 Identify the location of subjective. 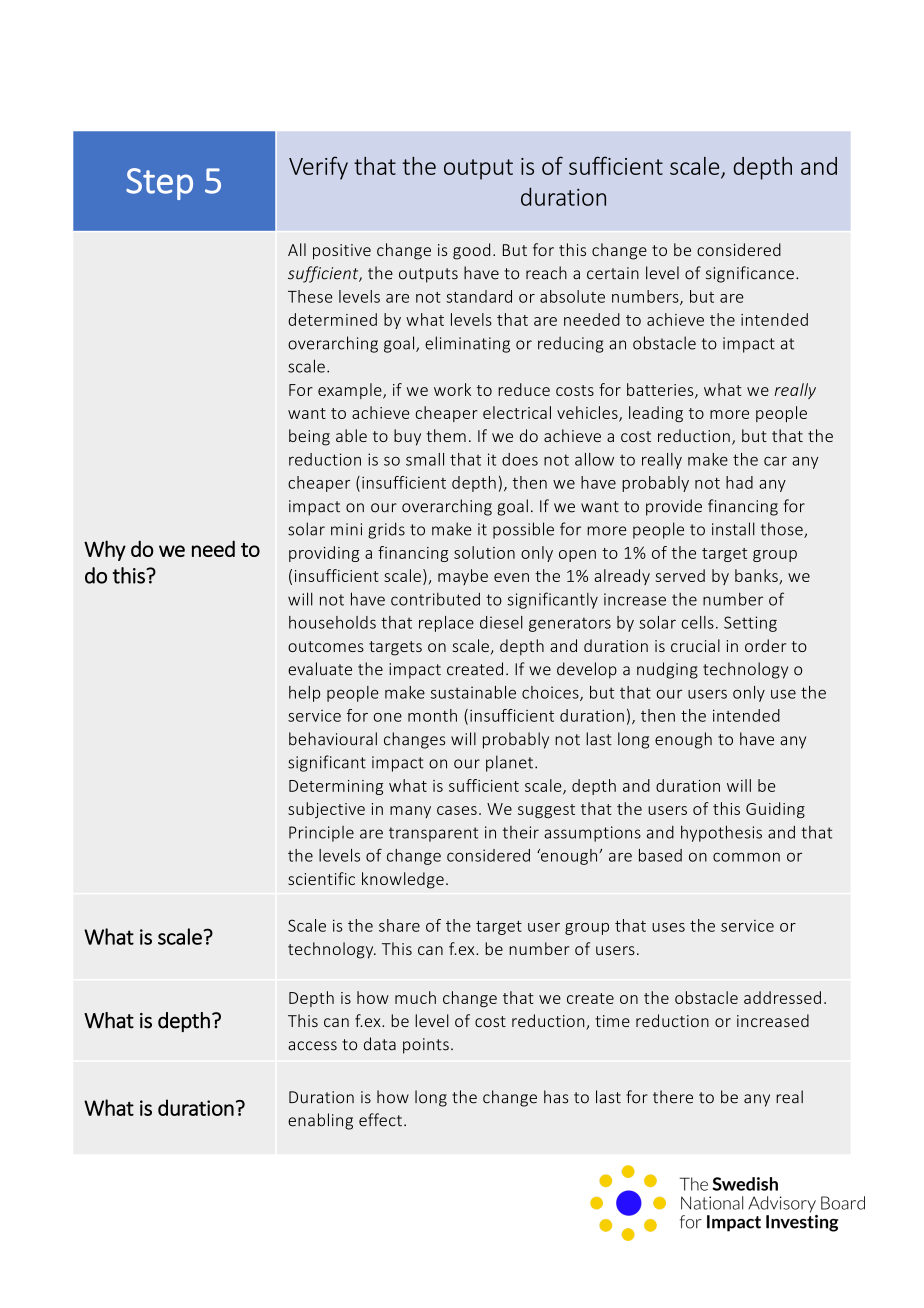
(326, 810).
